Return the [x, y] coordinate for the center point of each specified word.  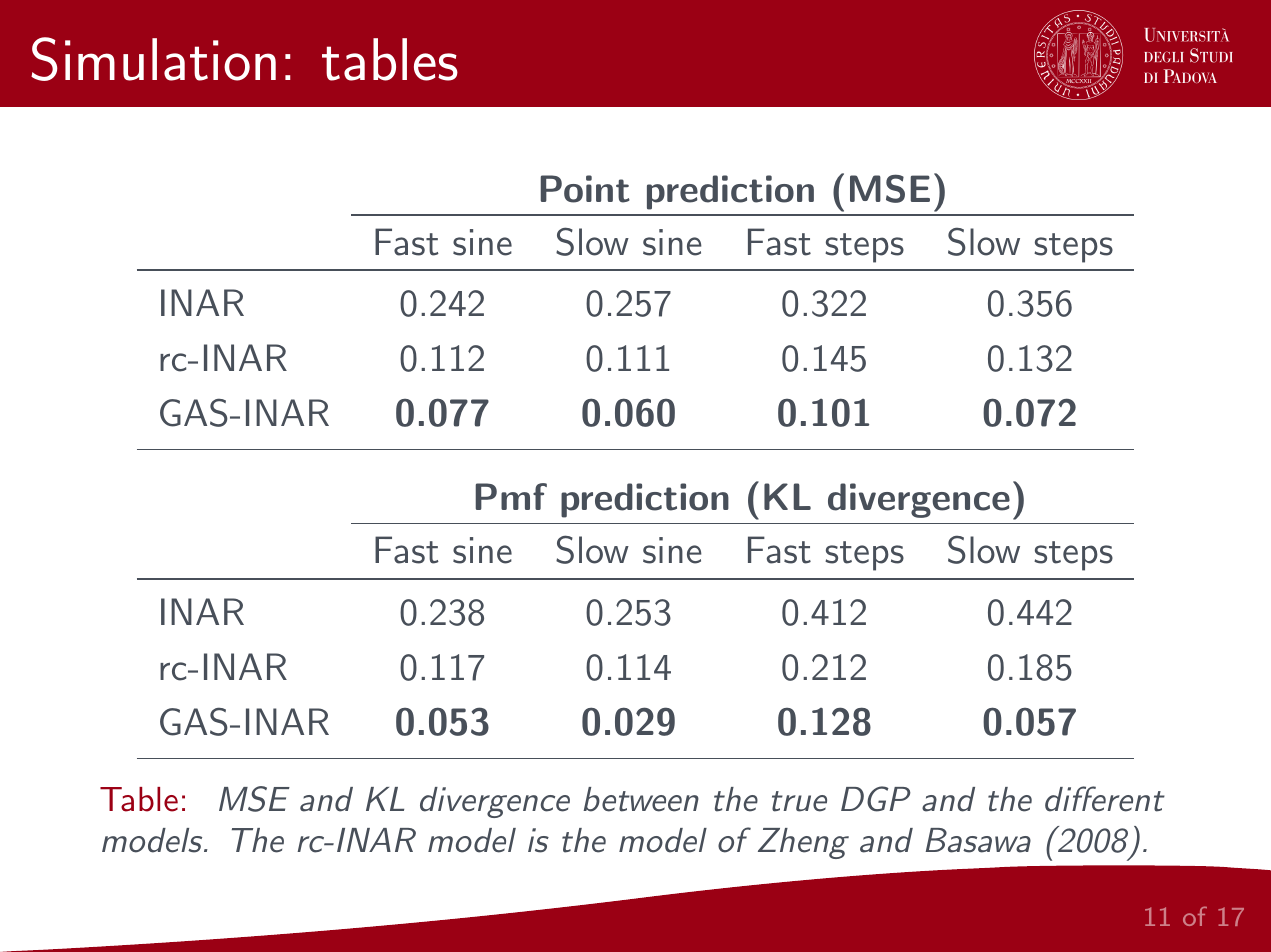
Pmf [511, 496]
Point [585, 189]
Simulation [153, 59]
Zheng [803, 843]
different [1105, 799]
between [641, 799]
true [799, 801]
